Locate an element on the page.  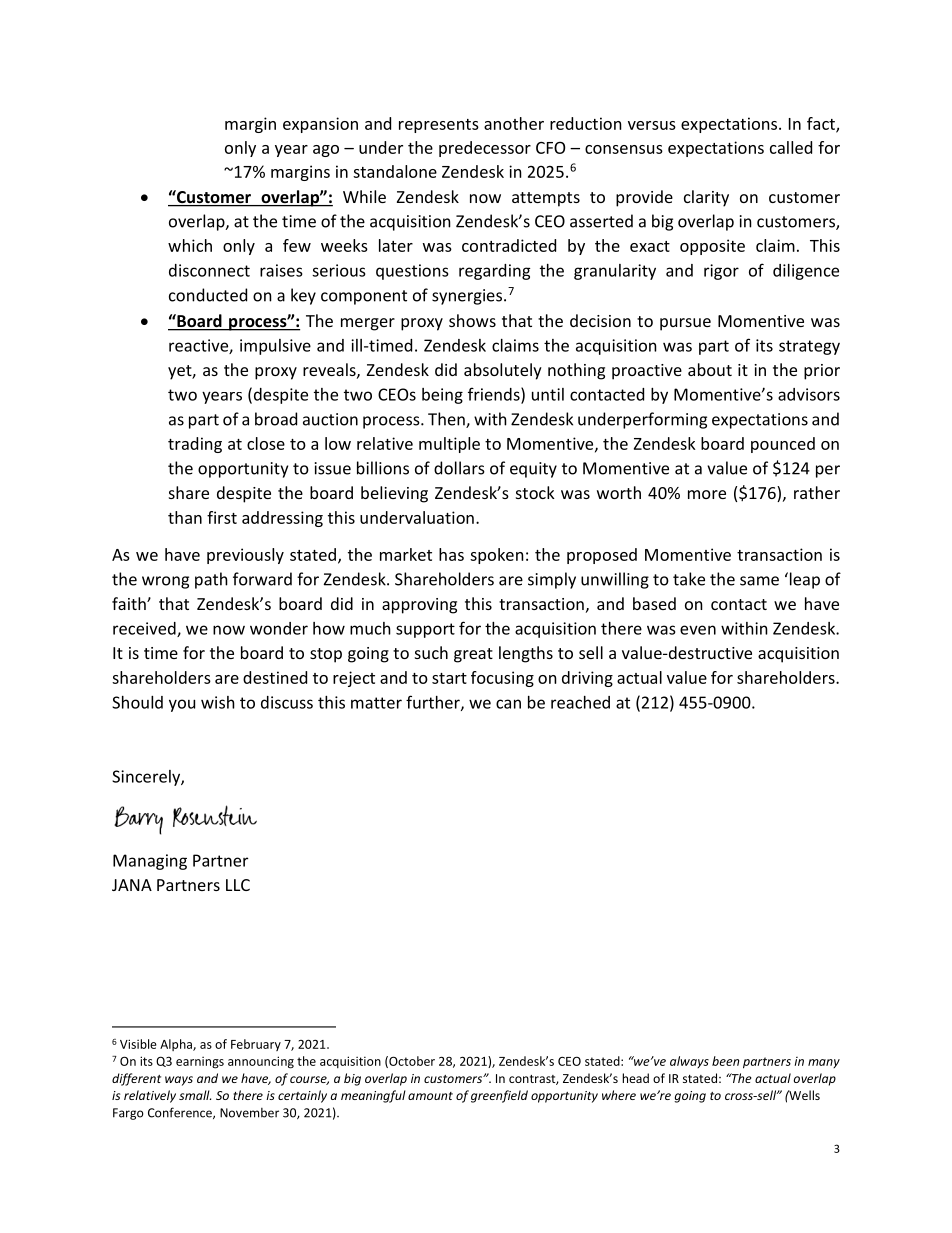
great is located at coordinates (473, 655).
